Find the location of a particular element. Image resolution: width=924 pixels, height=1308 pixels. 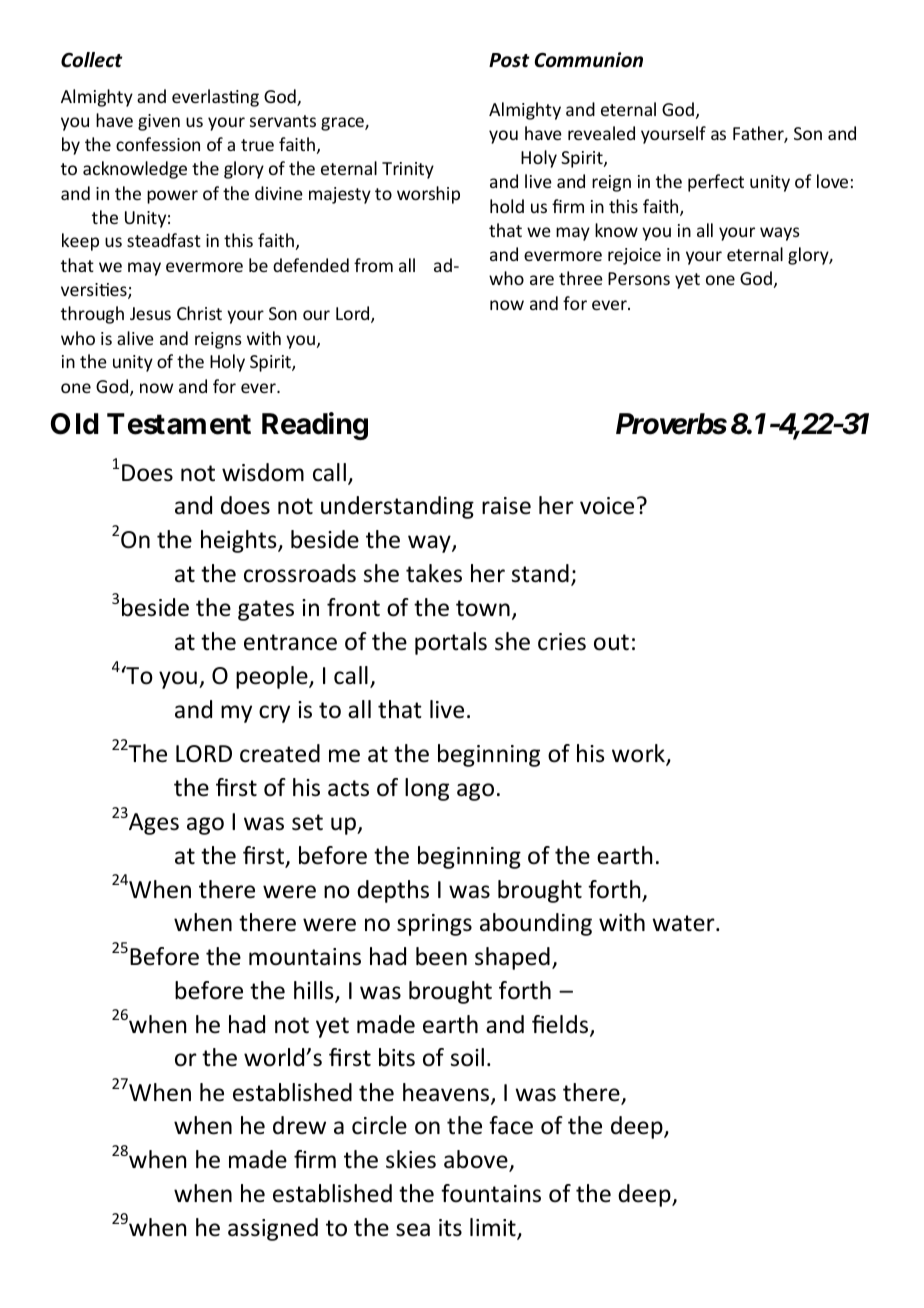

Post is located at coordinates (509, 60).
